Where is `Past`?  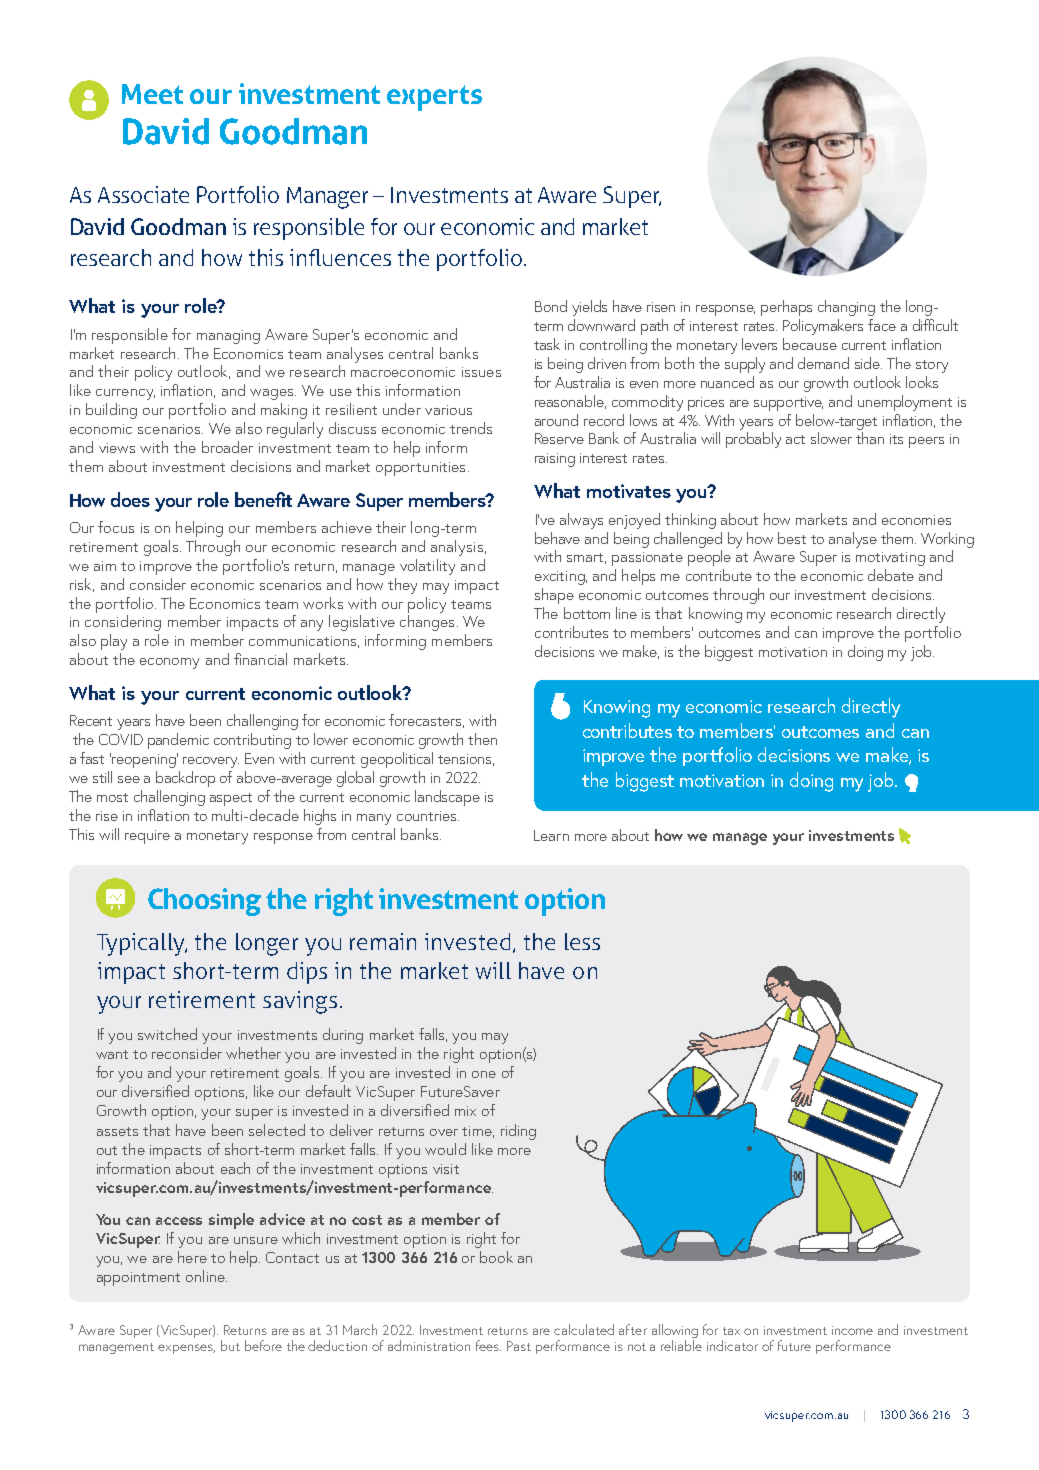 Past is located at coordinates (519, 1346).
